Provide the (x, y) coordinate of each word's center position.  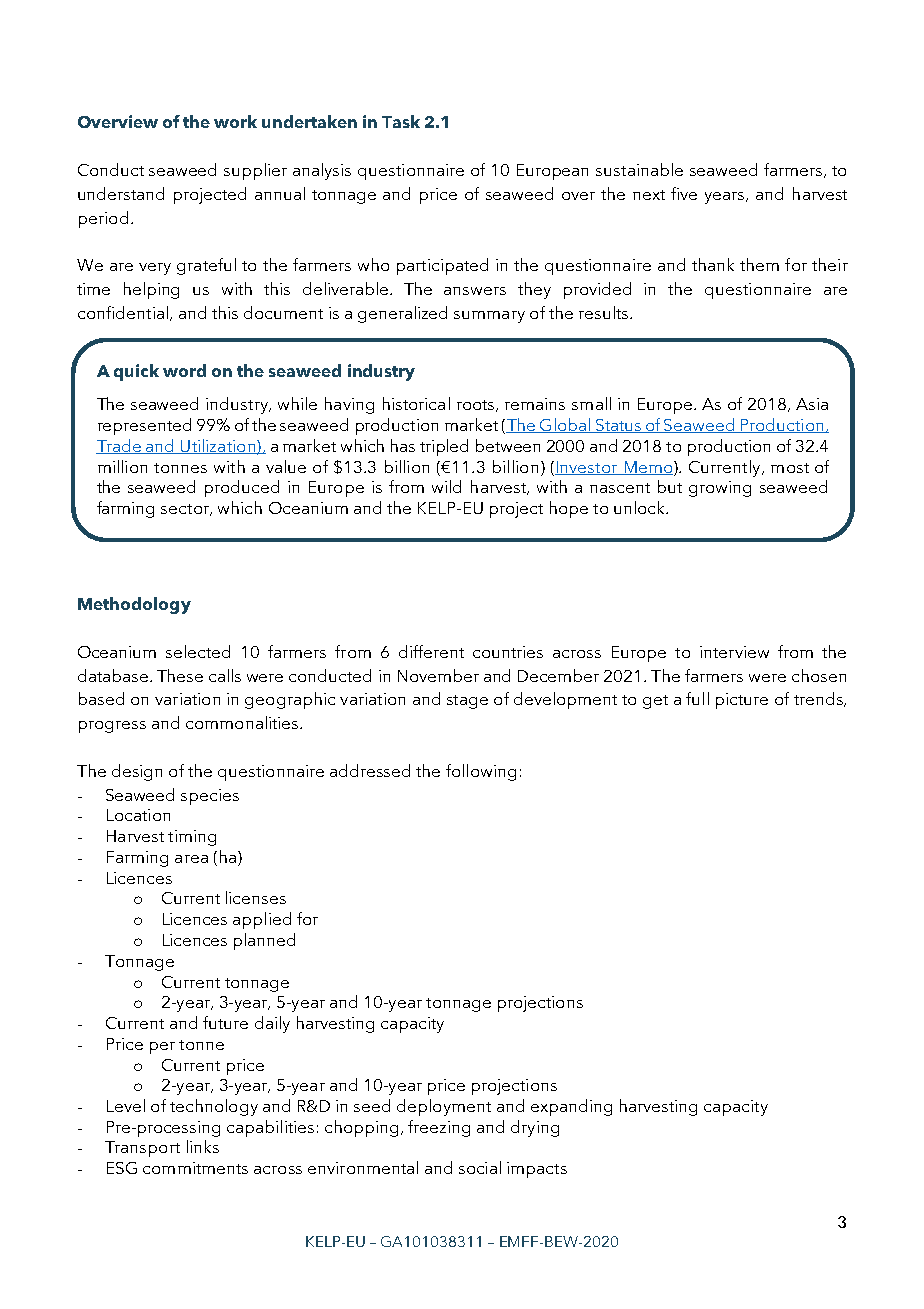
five (684, 193)
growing (720, 489)
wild (446, 486)
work (235, 121)
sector (186, 510)
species (210, 797)
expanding (571, 1107)
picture (742, 701)
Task (401, 121)
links (203, 1146)
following (481, 772)
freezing (439, 1128)
